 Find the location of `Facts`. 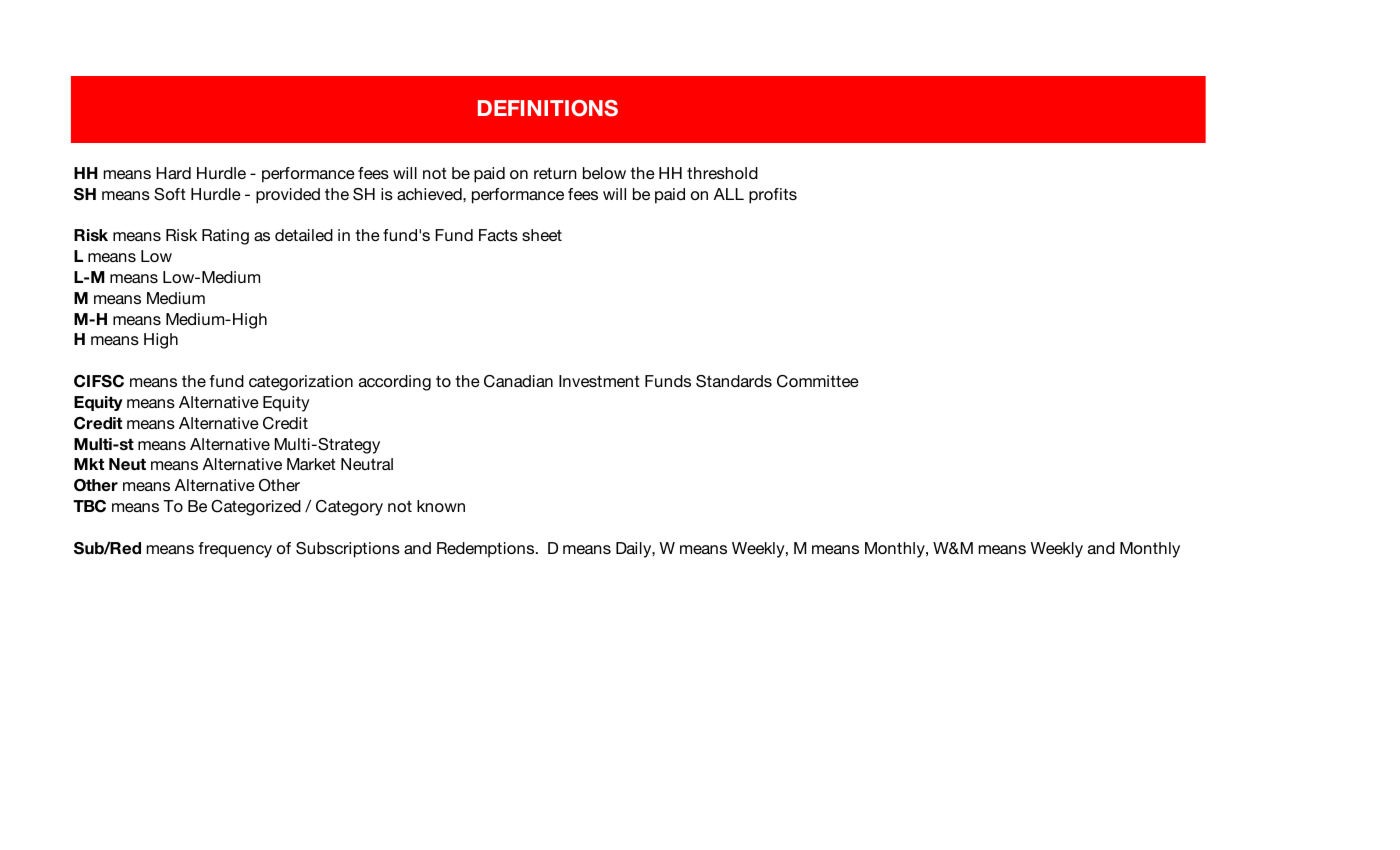

Facts is located at coordinates (498, 235).
